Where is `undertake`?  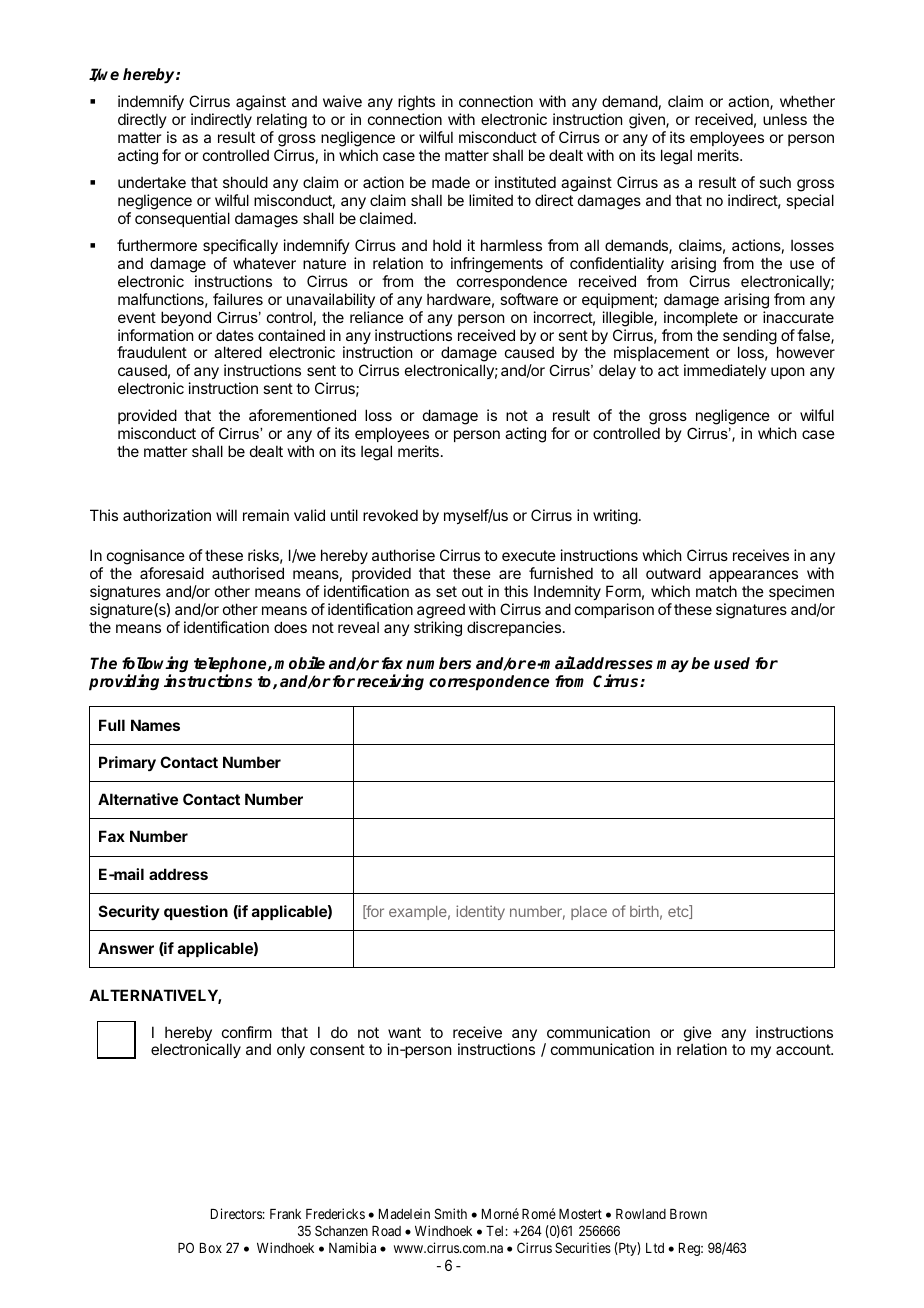
undertake is located at coordinates (152, 182).
